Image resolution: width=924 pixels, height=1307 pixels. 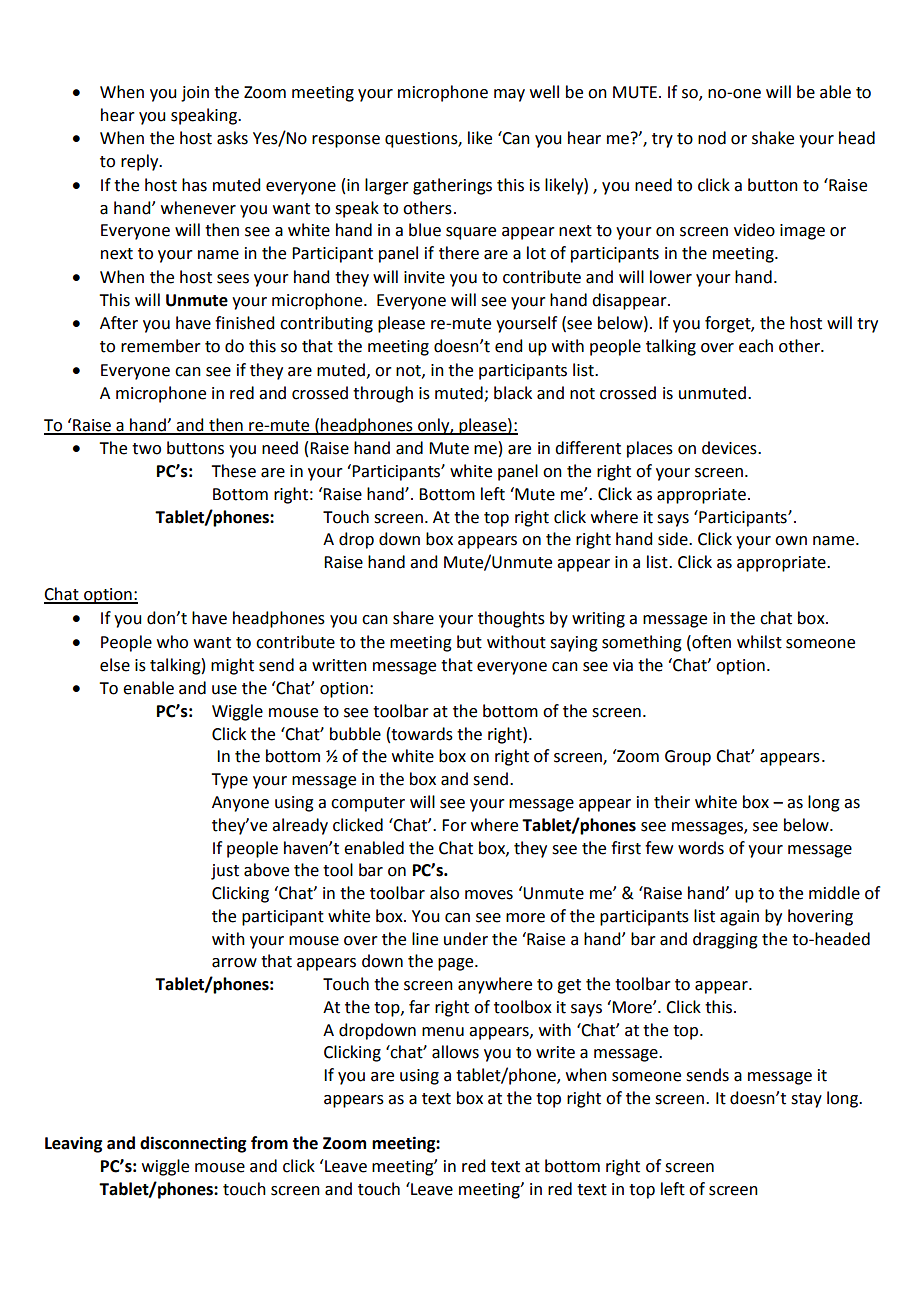 I want to click on else, so click(x=115, y=665).
